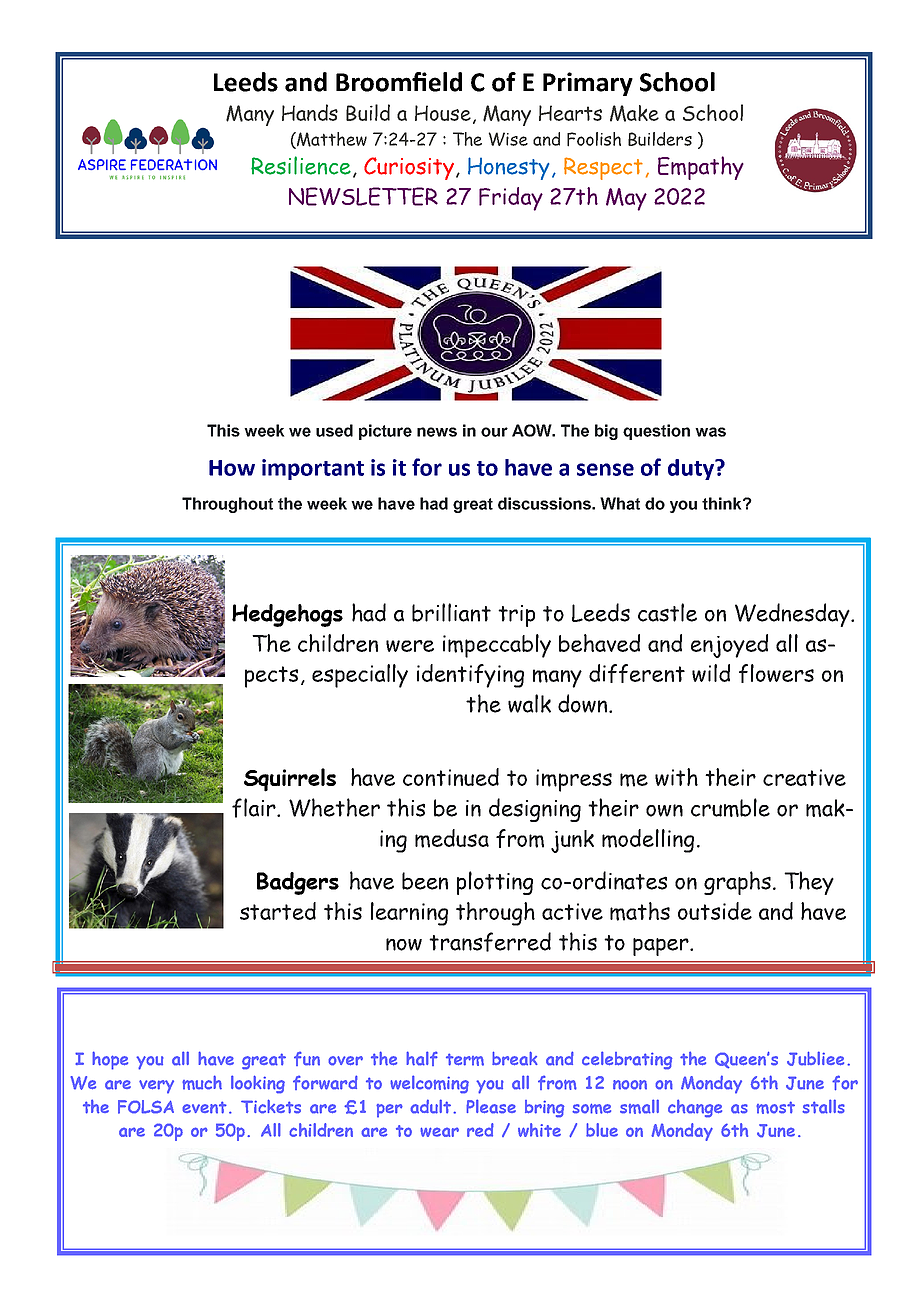 The width and height of the document is (924, 1308). I want to click on Empathy, so click(701, 168).
